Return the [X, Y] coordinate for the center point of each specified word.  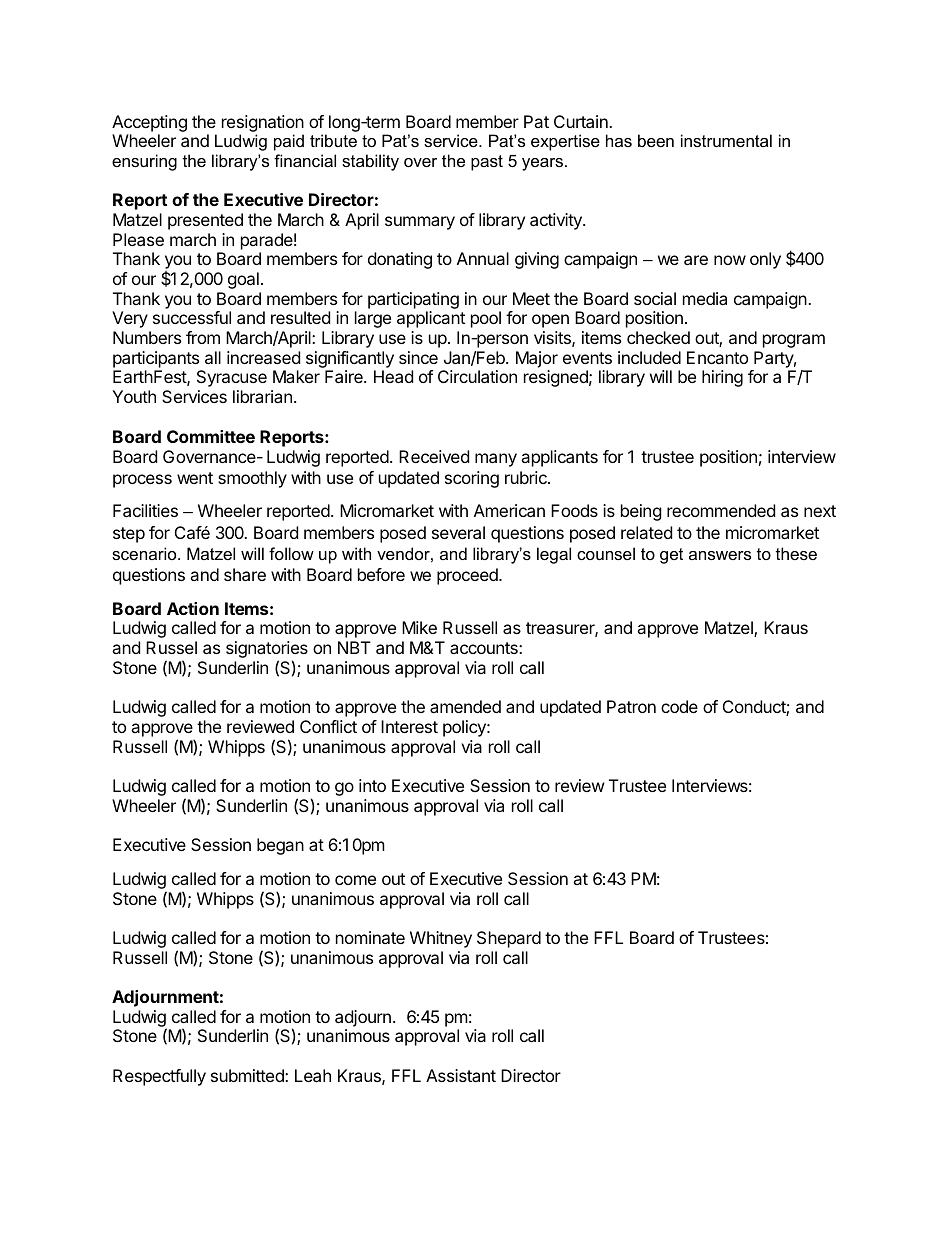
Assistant [461, 1075]
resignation [263, 123]
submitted [248, 1075]
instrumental [726, 140]
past [487, 163]
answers [720, 555]
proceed [468, 576]
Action [193, 608]
